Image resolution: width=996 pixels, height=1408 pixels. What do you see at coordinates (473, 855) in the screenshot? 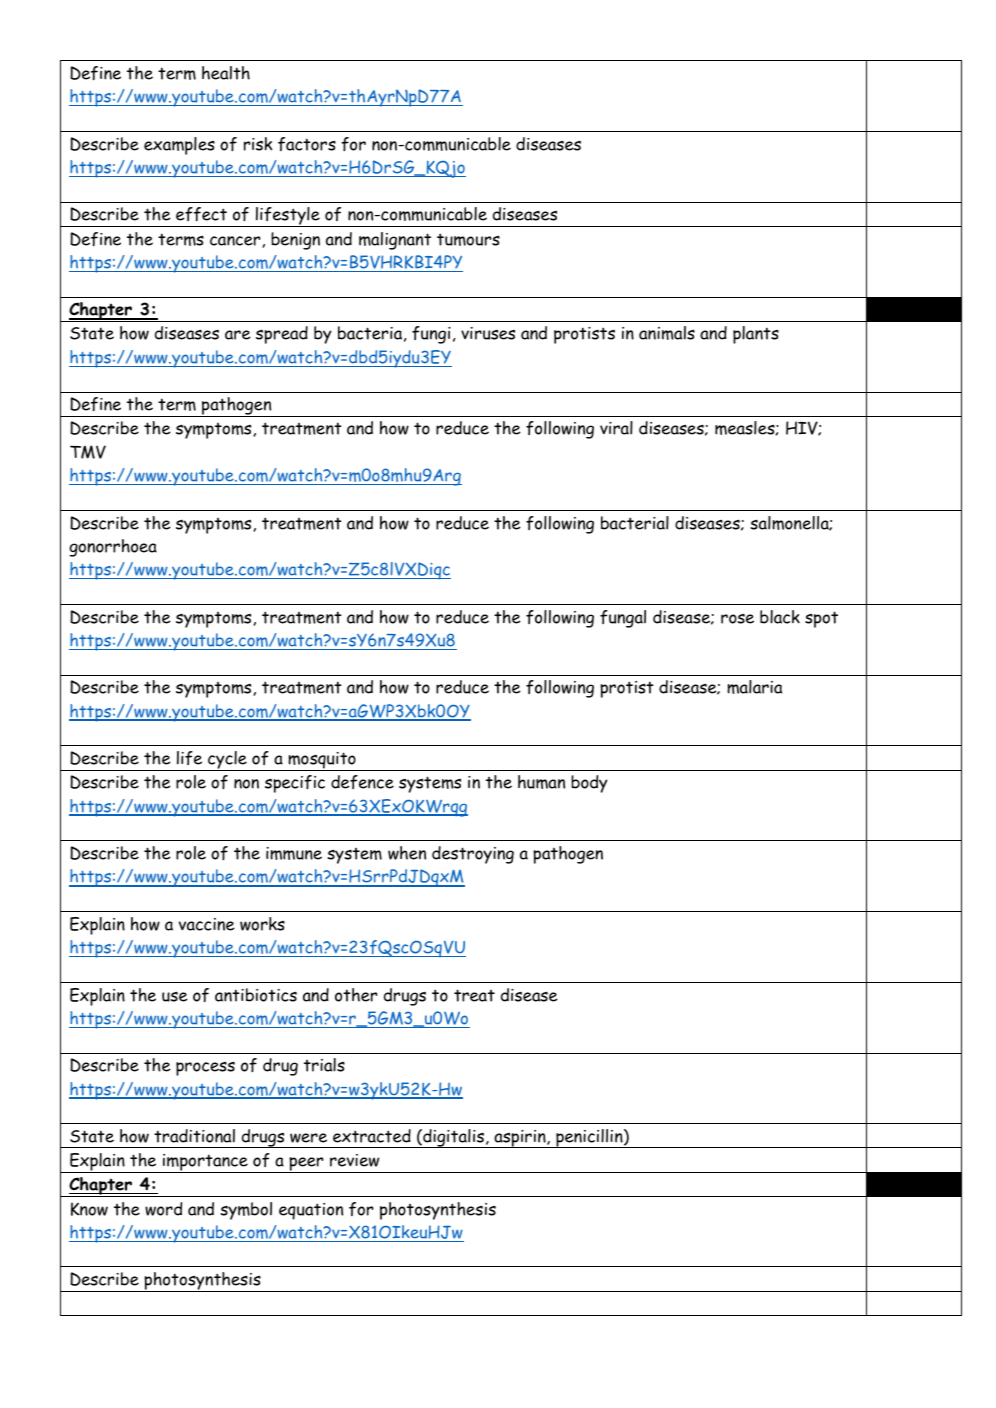
I see `destroying` at bounding box center [473, 855].
